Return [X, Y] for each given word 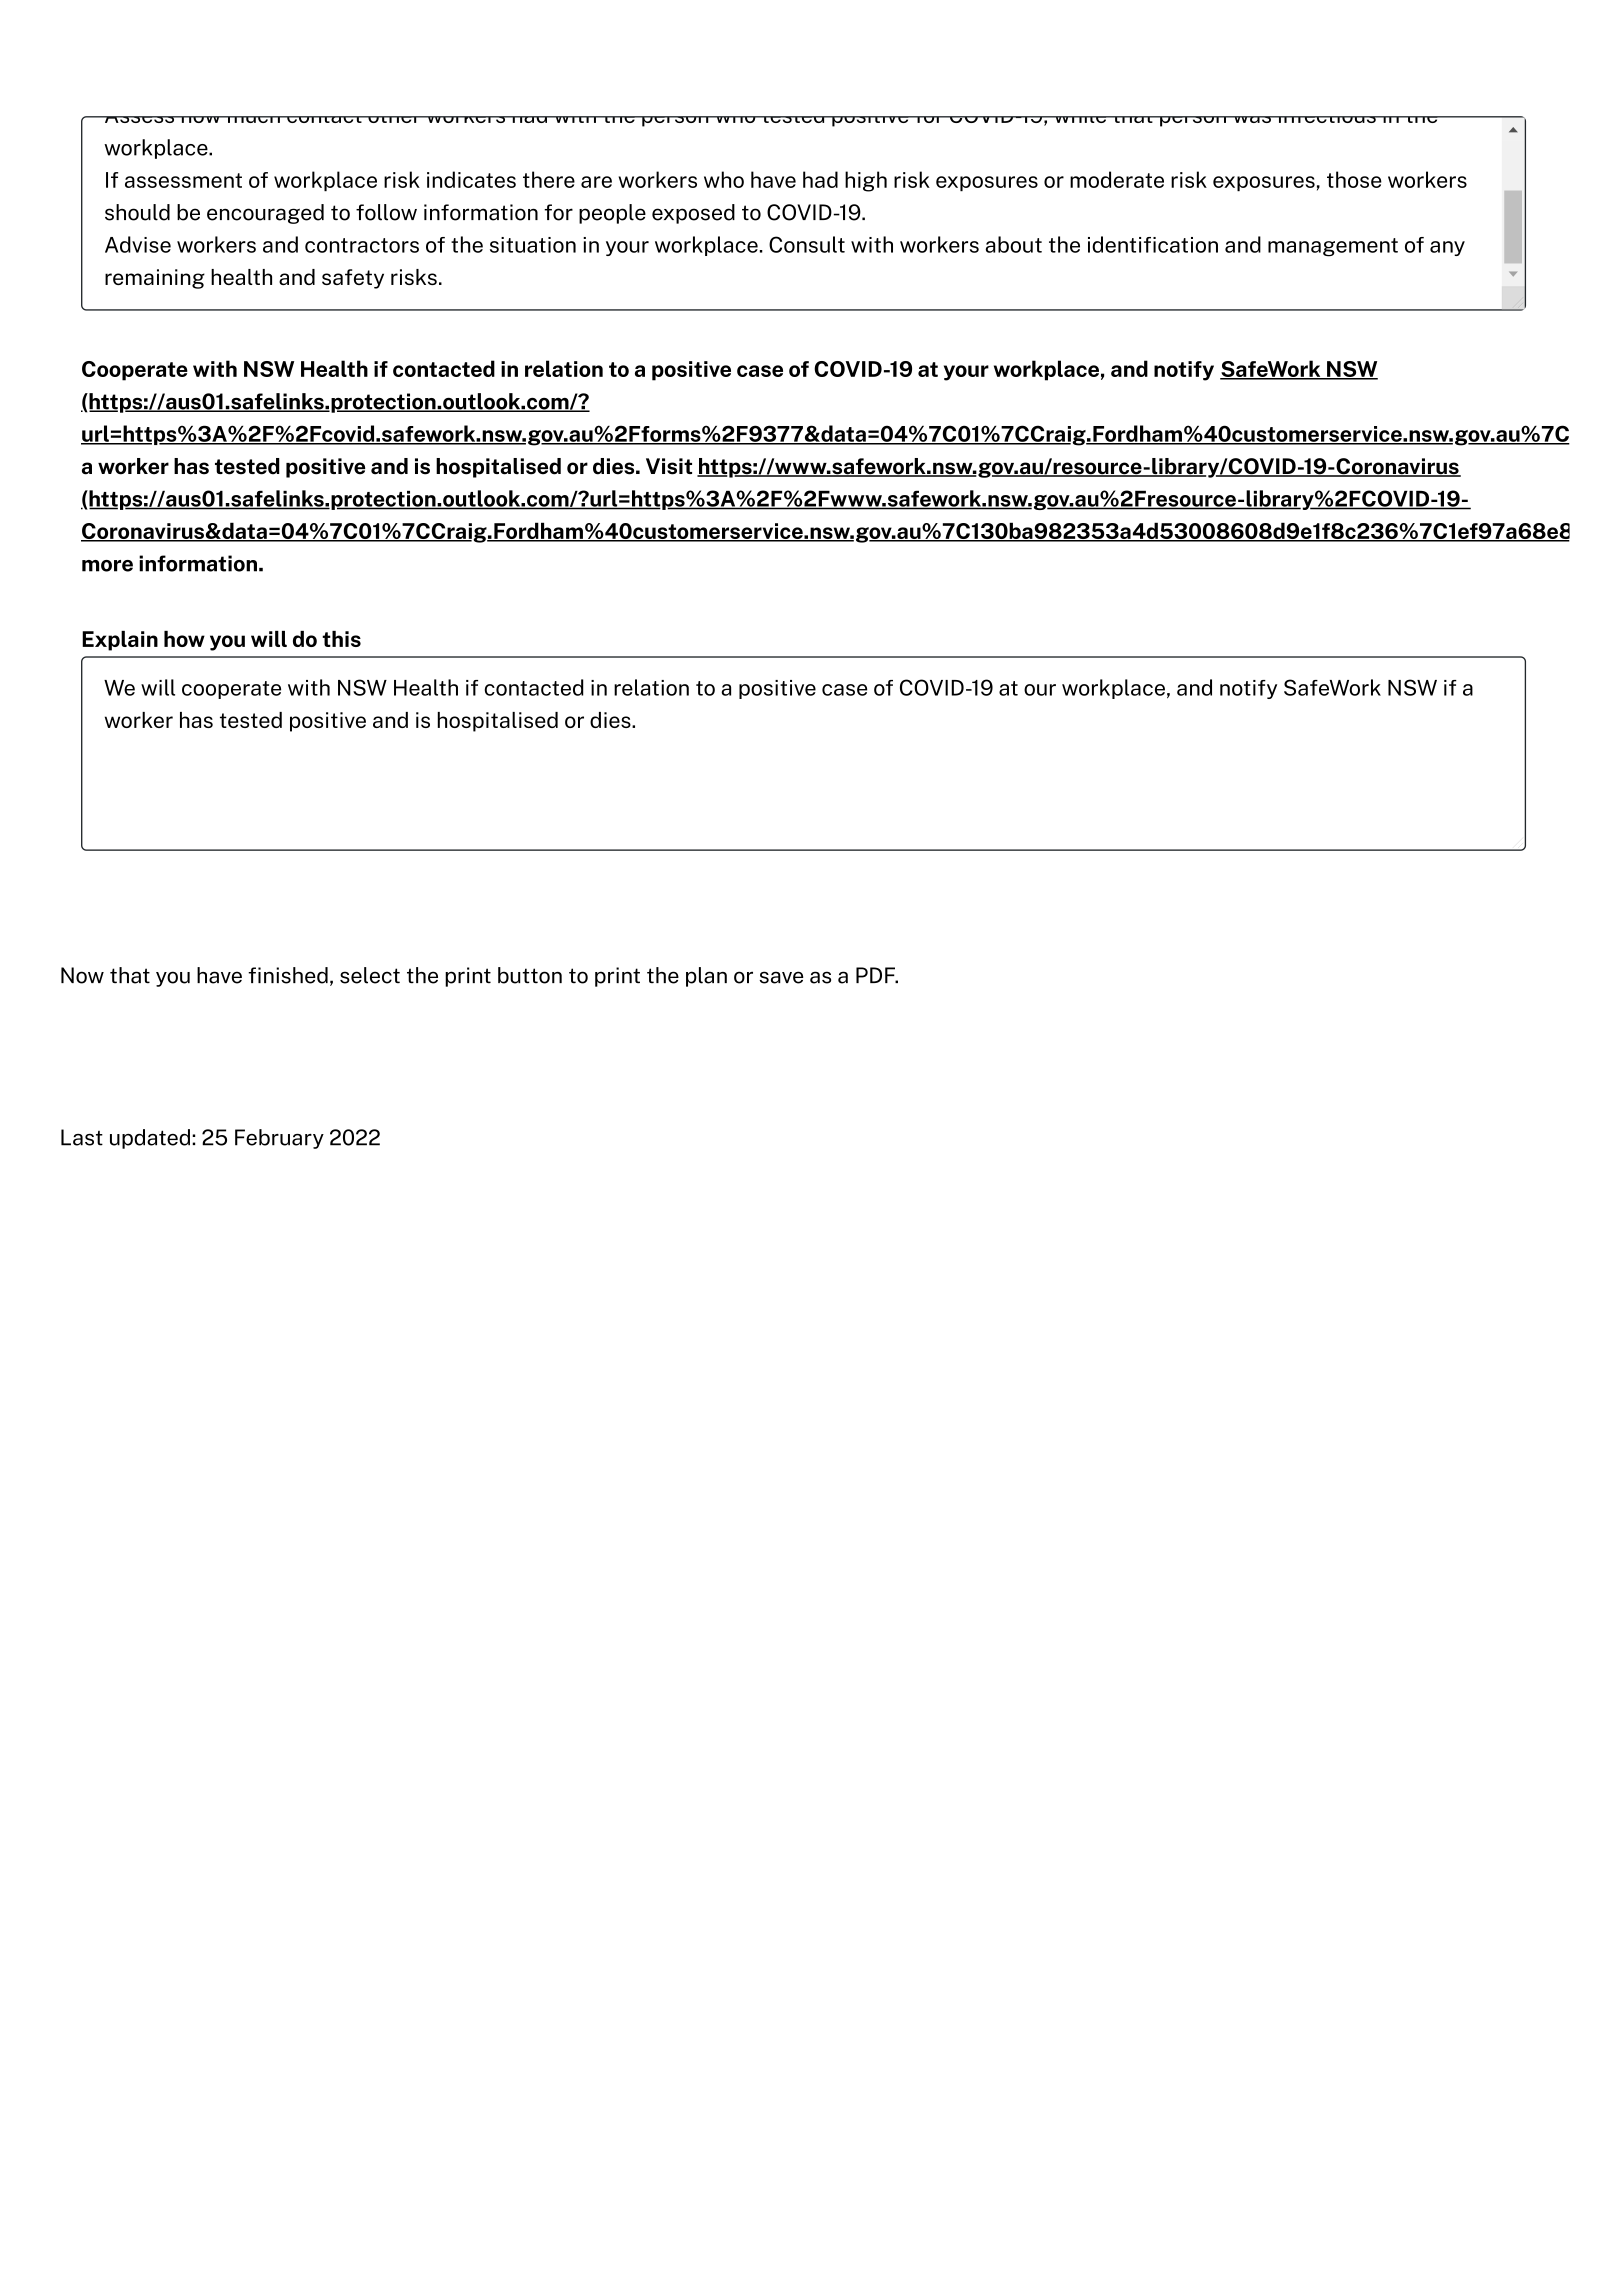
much [254, 119]
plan [706, 977]
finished [288, 975]
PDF [876, 975]
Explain [120, 641]
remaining [155, 279]
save [781, 977]
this [341, 639]
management [1333, 247]
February [279, 1139]
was [1252, 119]
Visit [669, 466]
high [866, 181]
